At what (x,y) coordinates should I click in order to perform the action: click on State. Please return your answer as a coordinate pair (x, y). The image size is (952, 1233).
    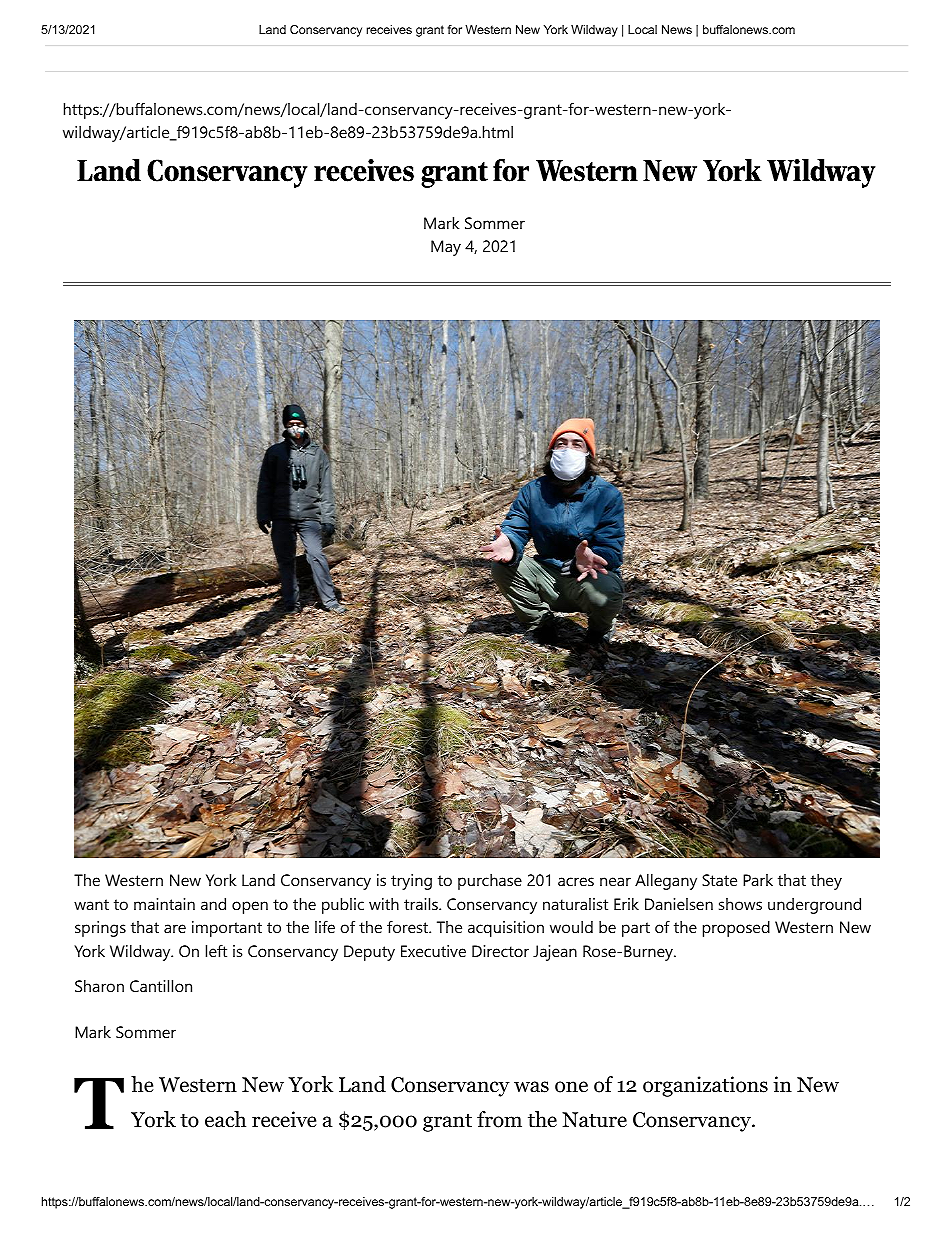
    Looking at the image, I should click on (719, 880).
